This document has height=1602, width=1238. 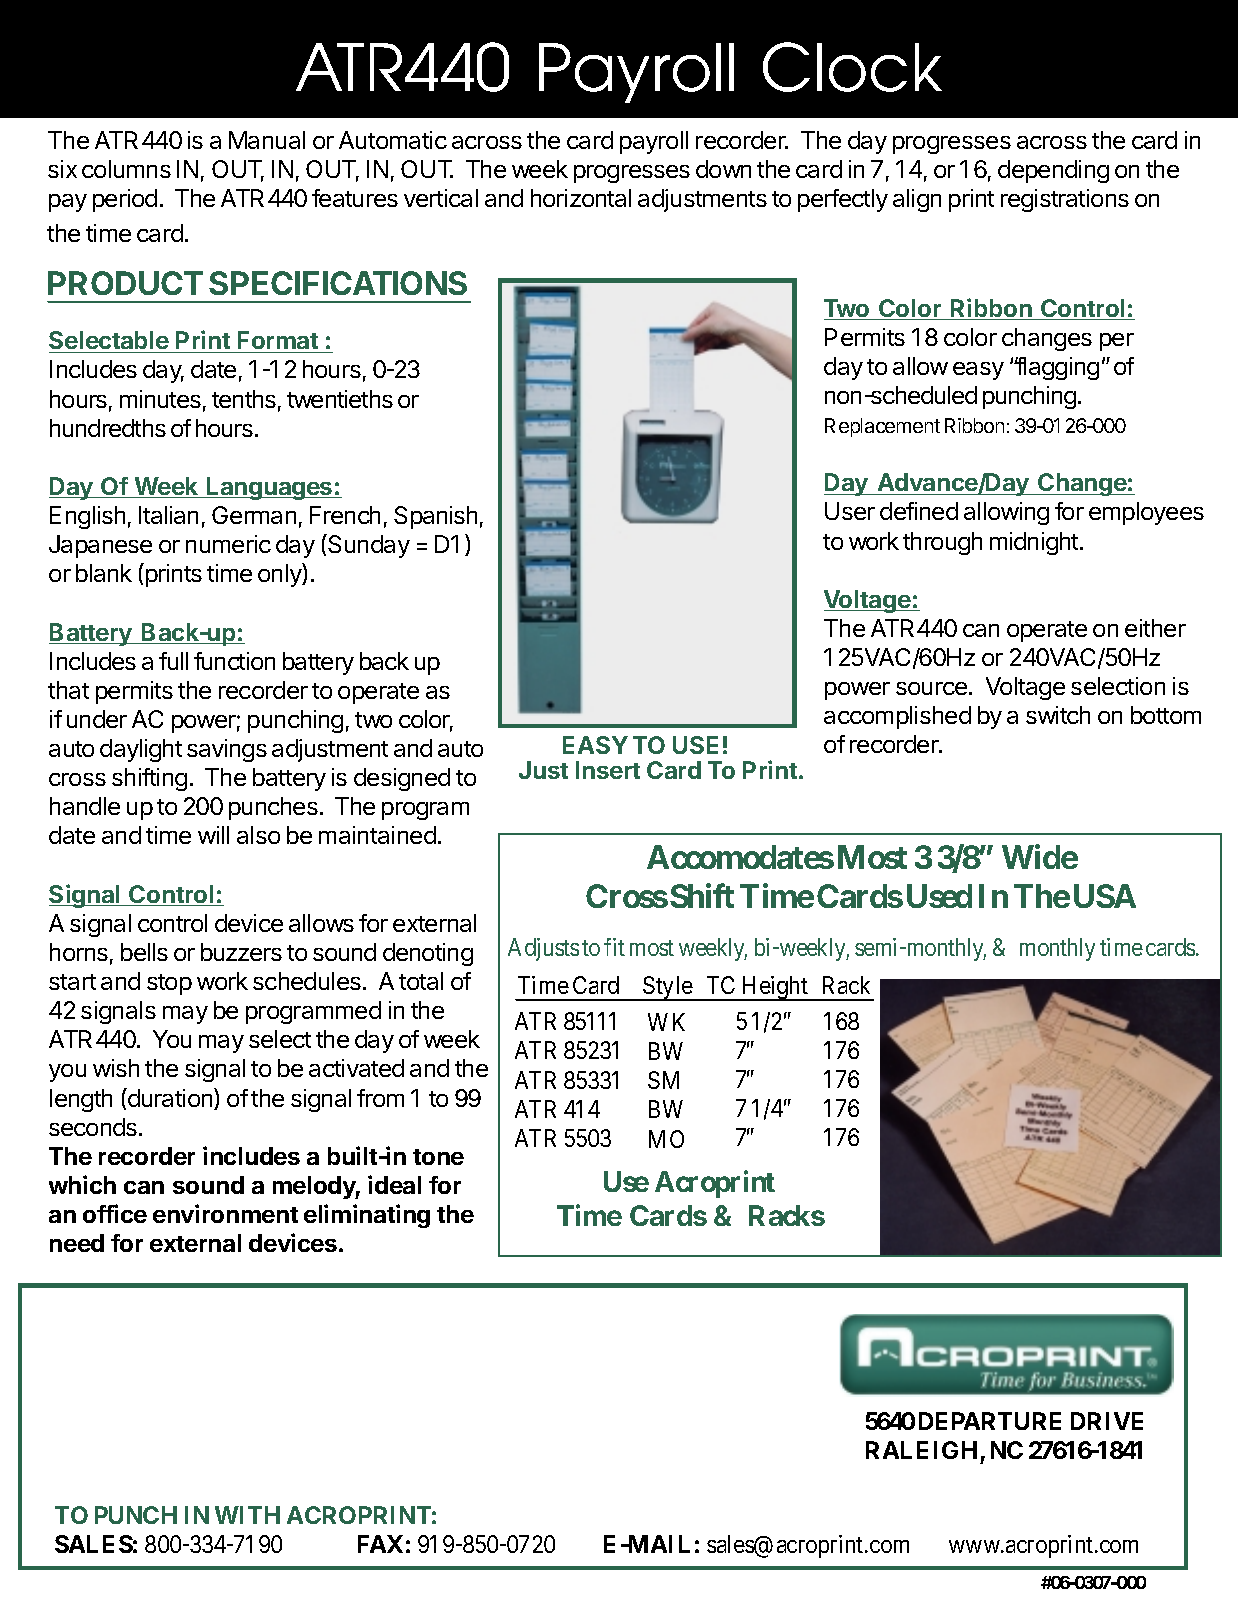 I want to click on WITH, so click(x=247, y=1515).
